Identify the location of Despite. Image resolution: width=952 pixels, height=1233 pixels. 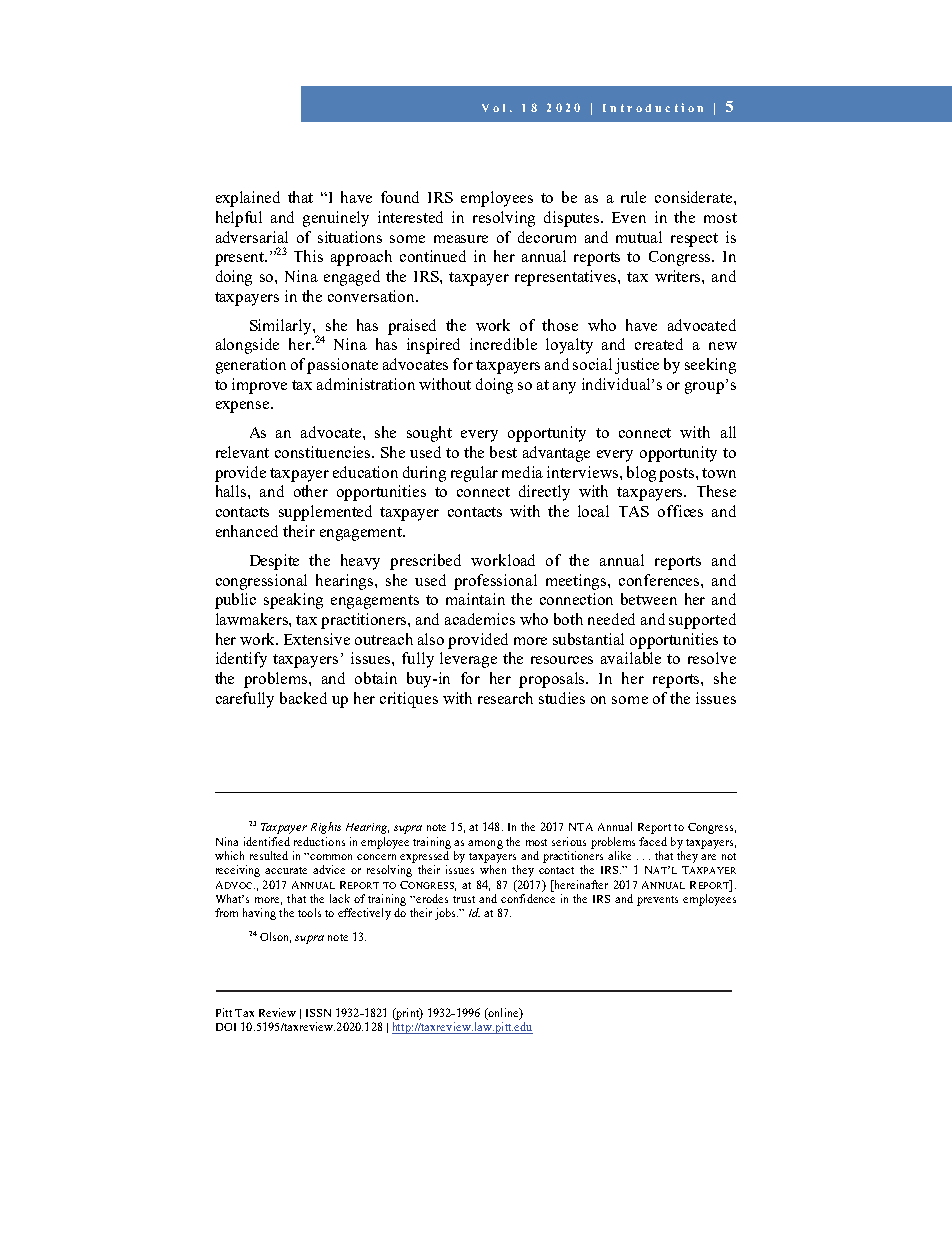
(274, 562).
